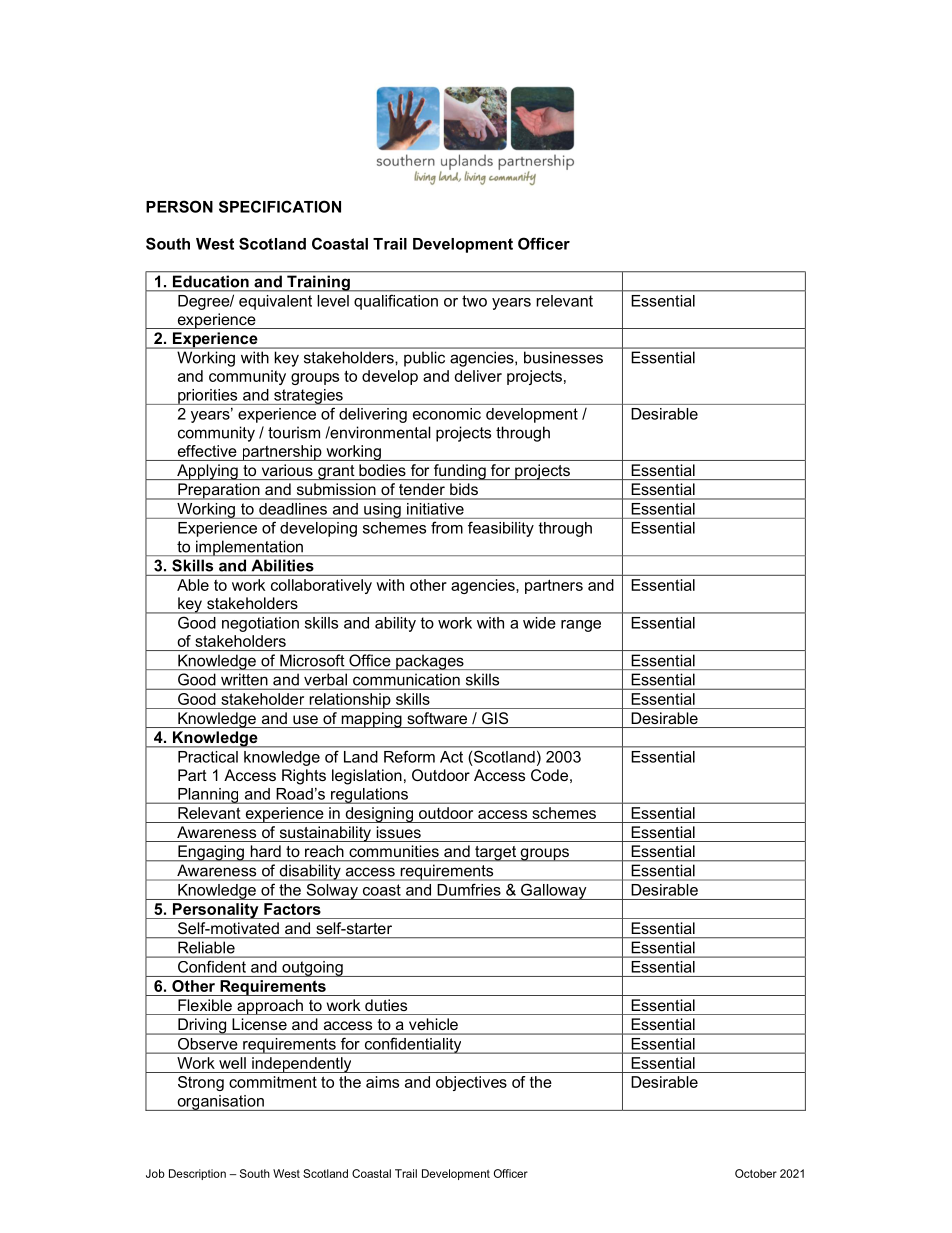 This image has height=1233, width=952. Describe the element at coordinates (554, 892) in the image. I see `Galloway` at that location.
